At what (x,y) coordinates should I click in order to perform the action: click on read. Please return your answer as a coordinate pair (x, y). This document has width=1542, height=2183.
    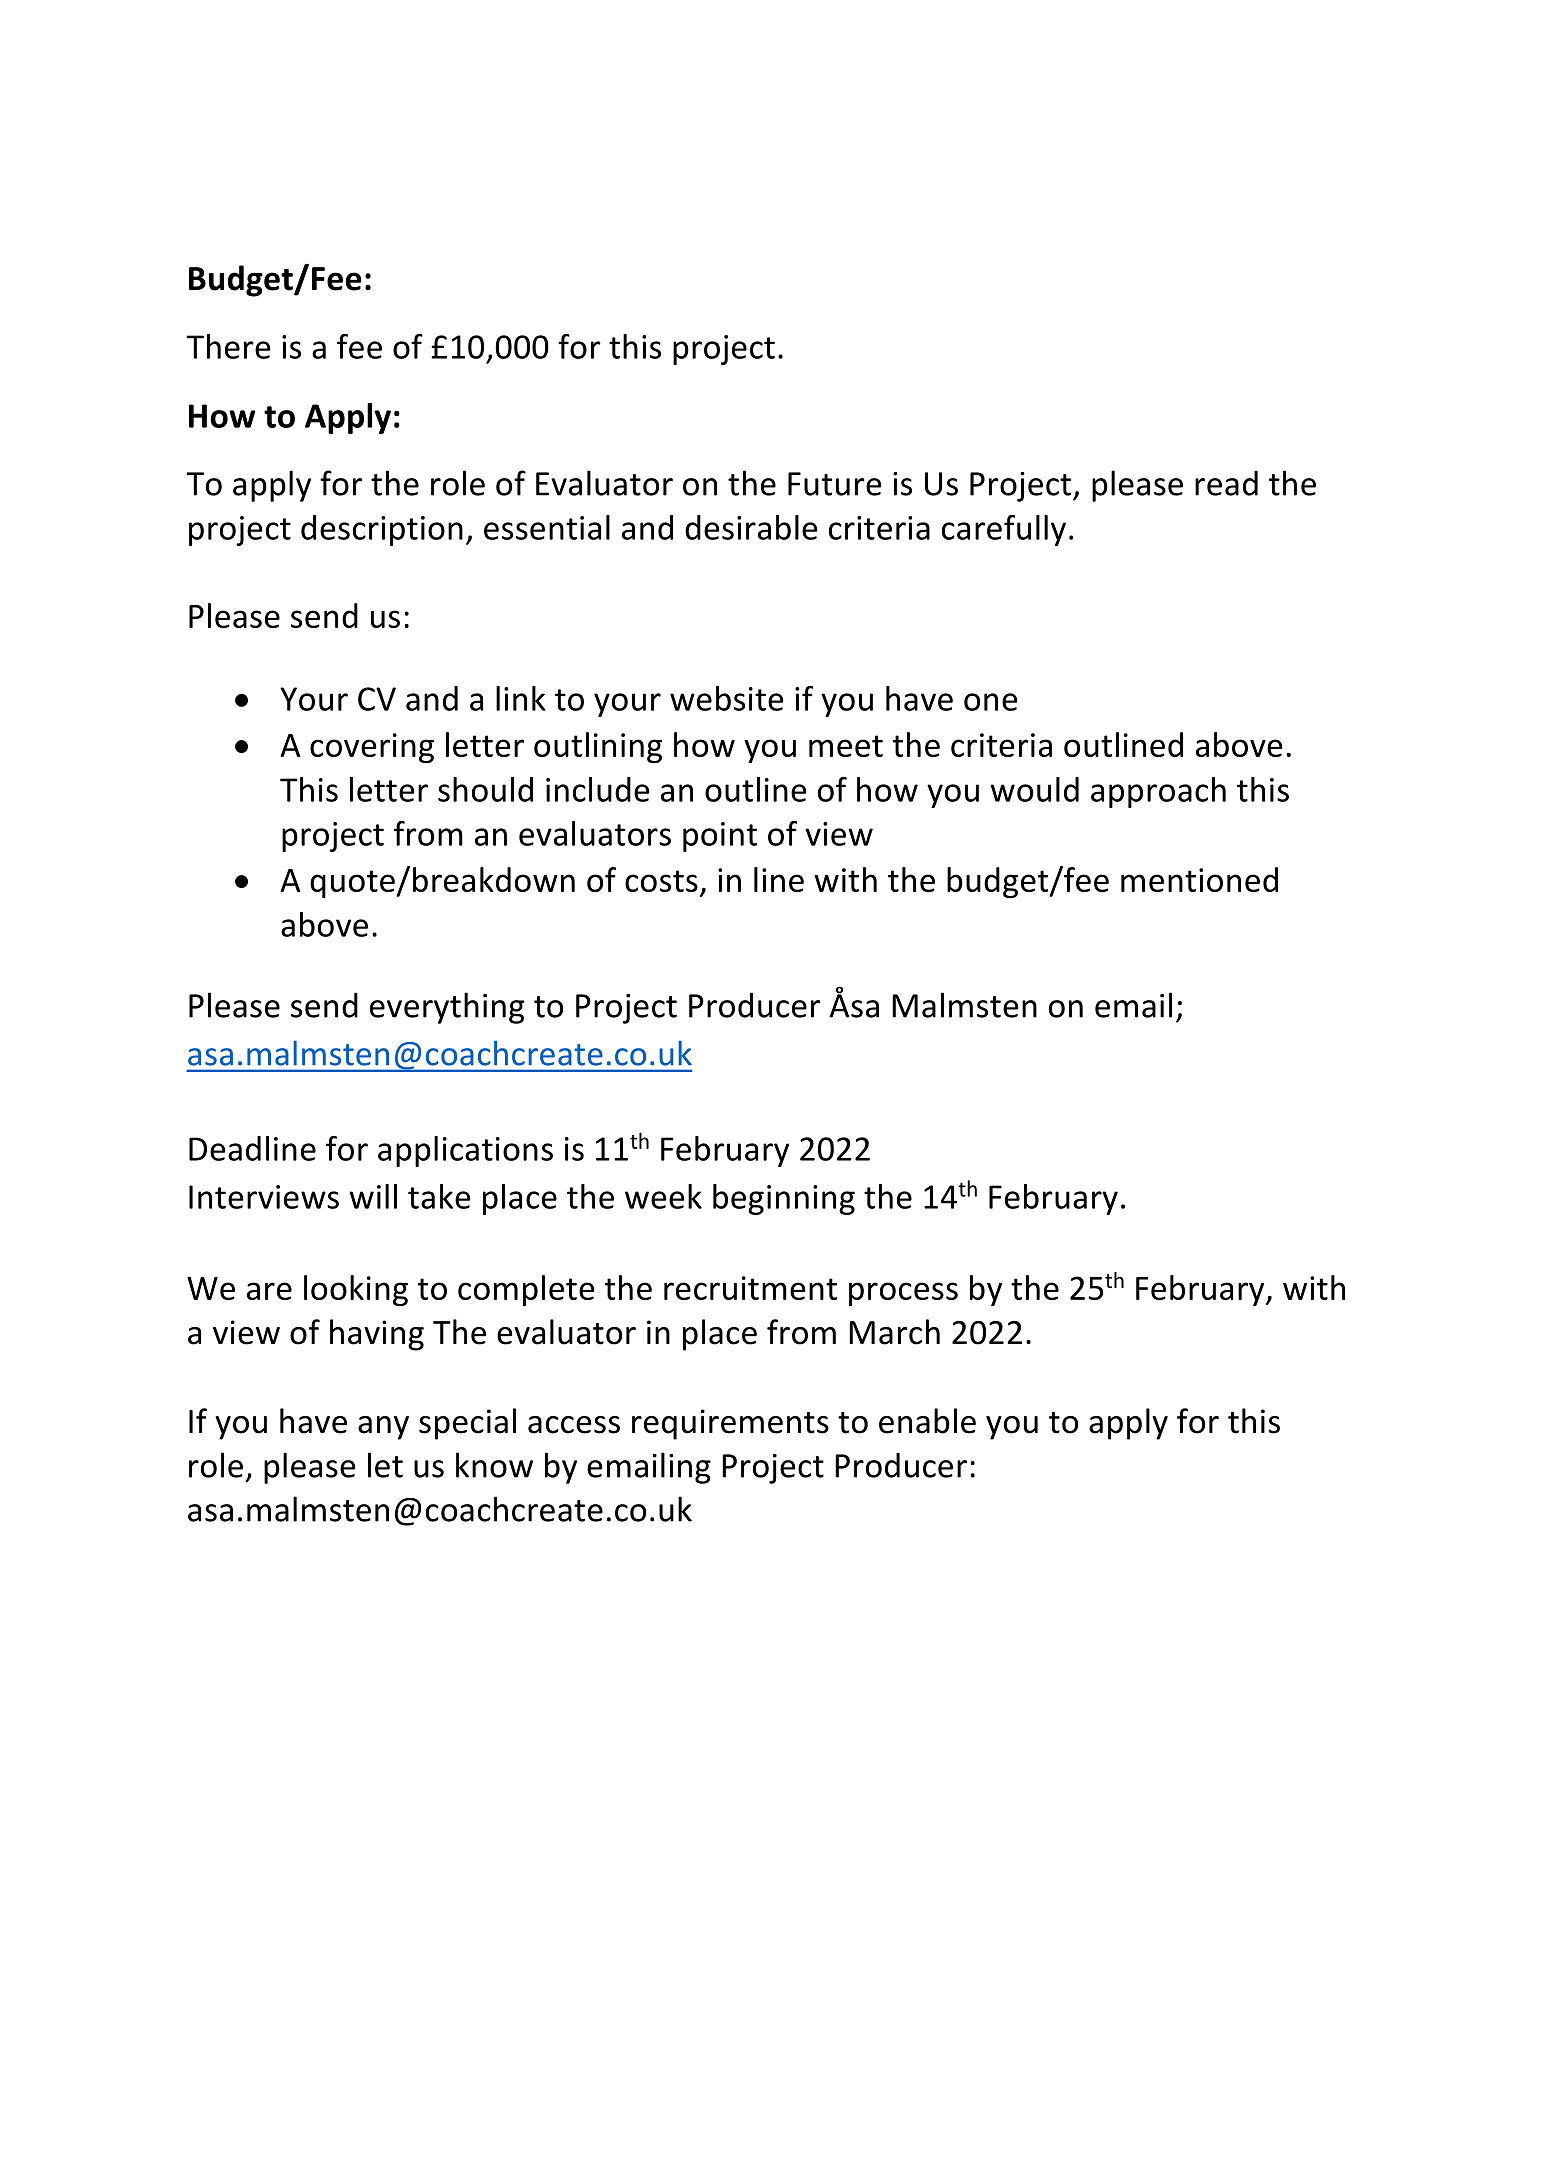
    Looking at the image, I should click on (1226, 483).
